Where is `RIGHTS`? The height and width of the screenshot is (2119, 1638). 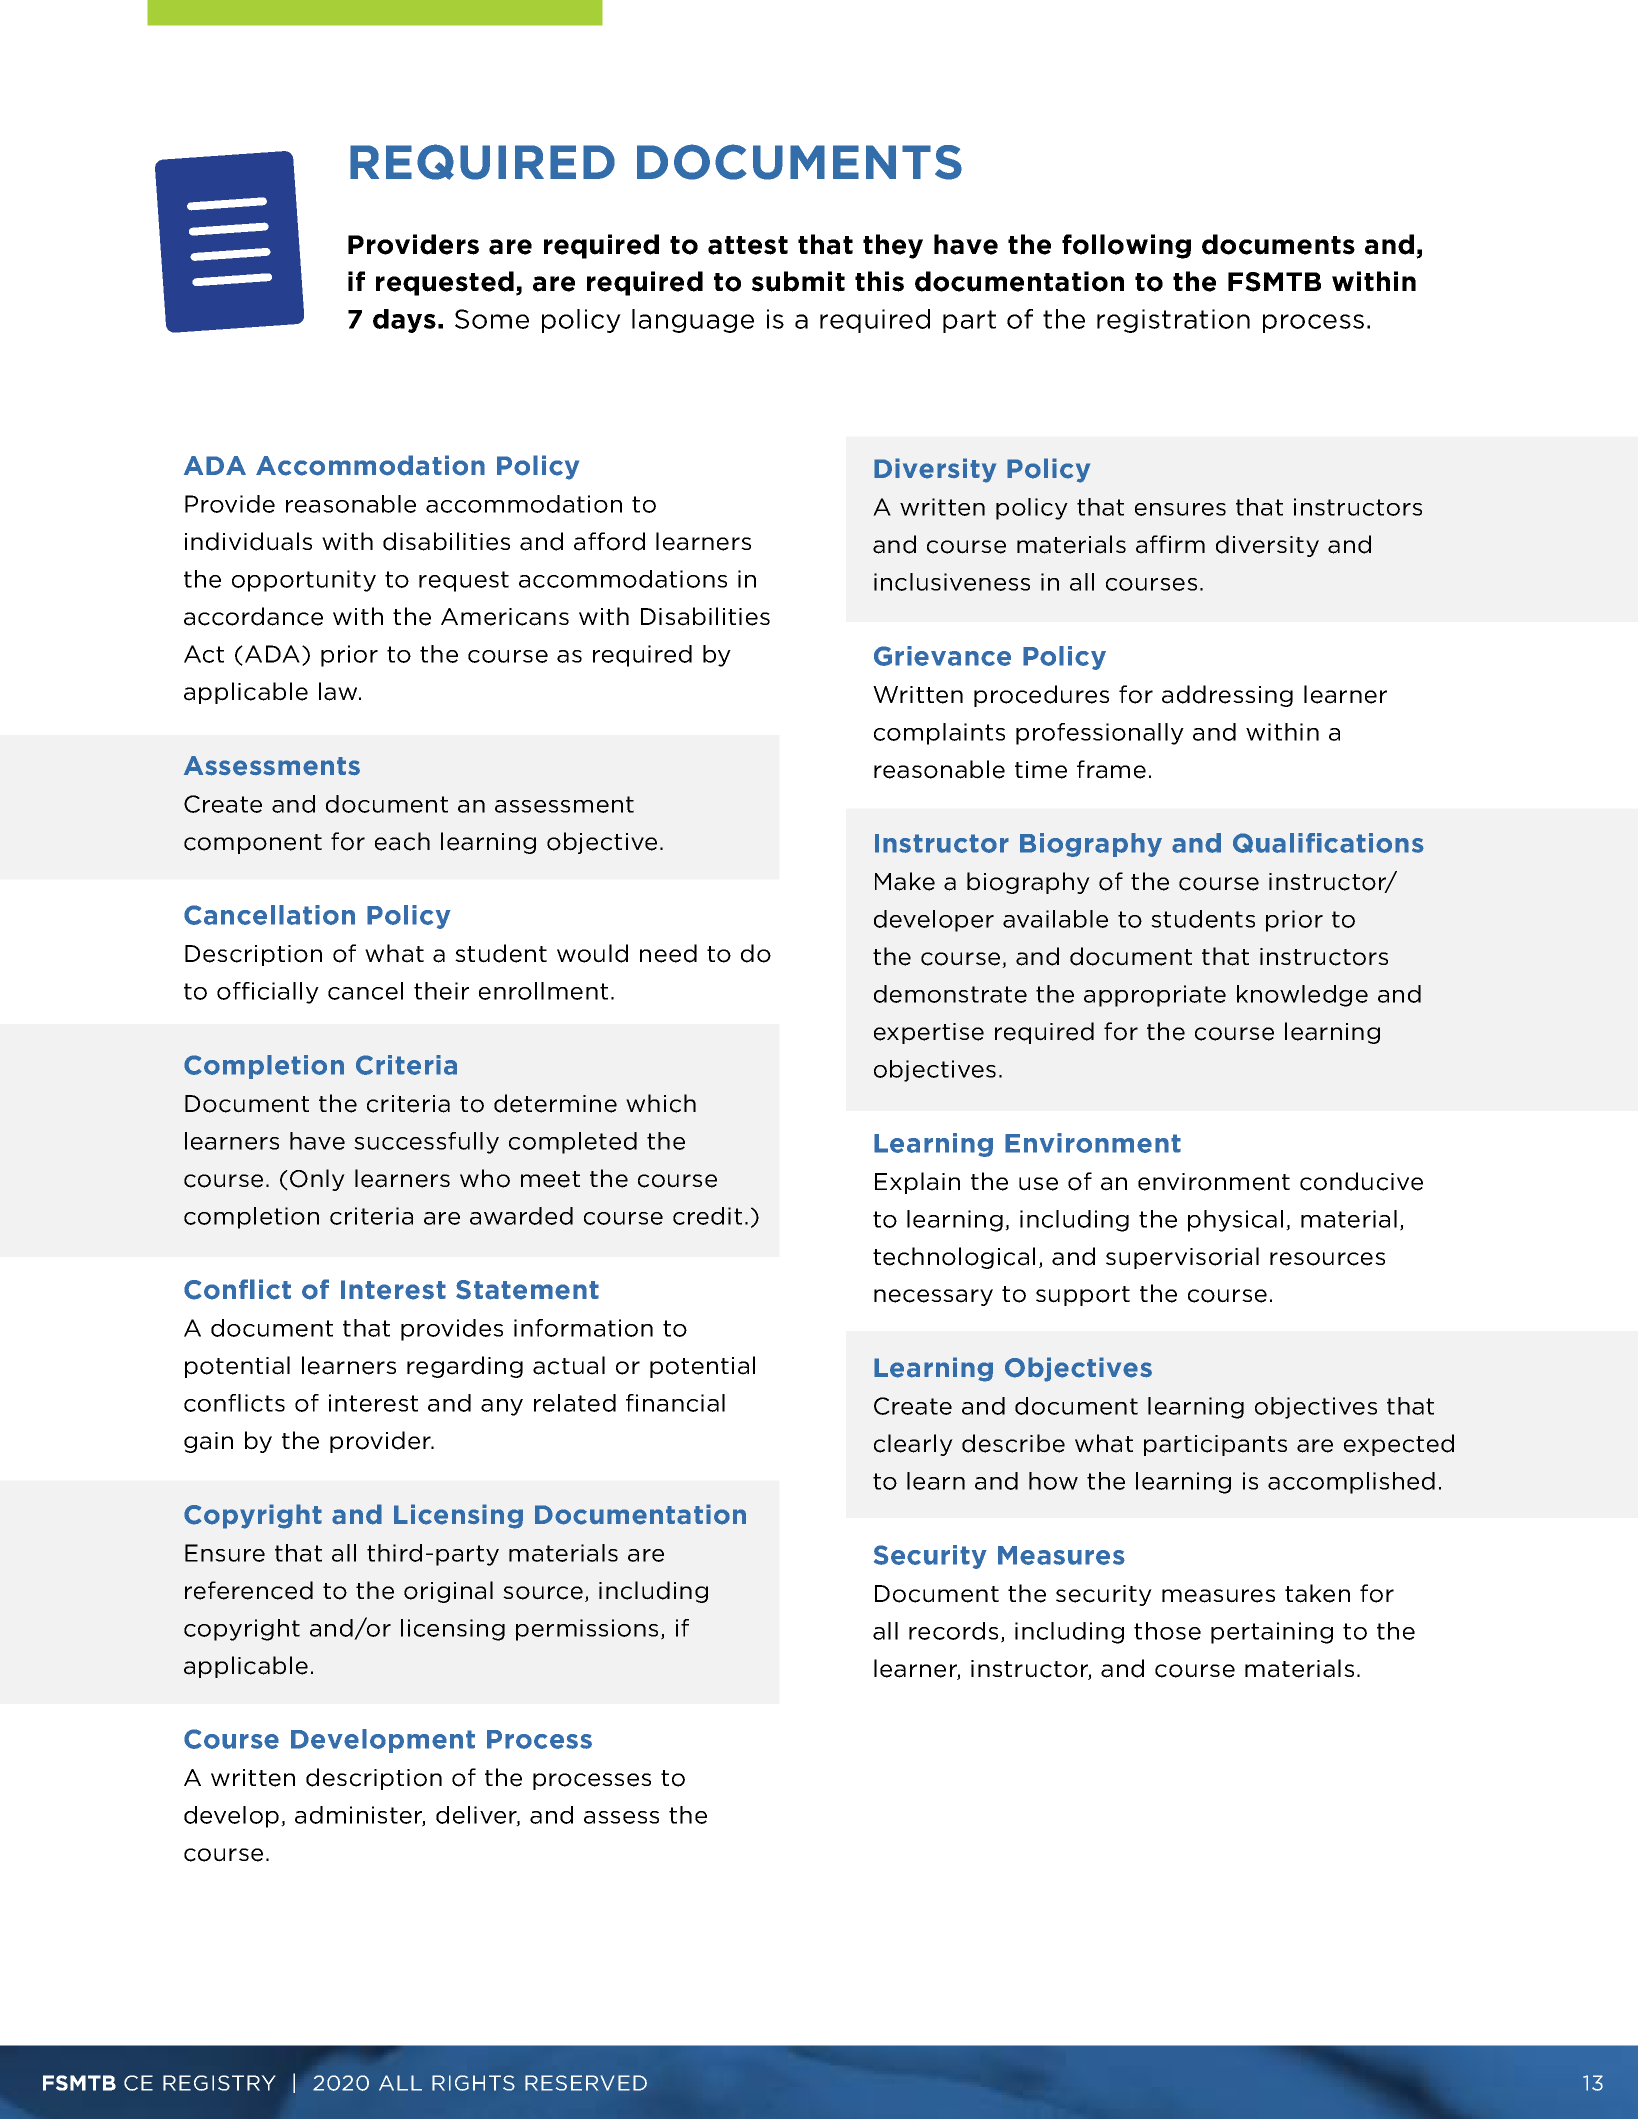
RIGHTS is located at coordinates (473, 2083).
